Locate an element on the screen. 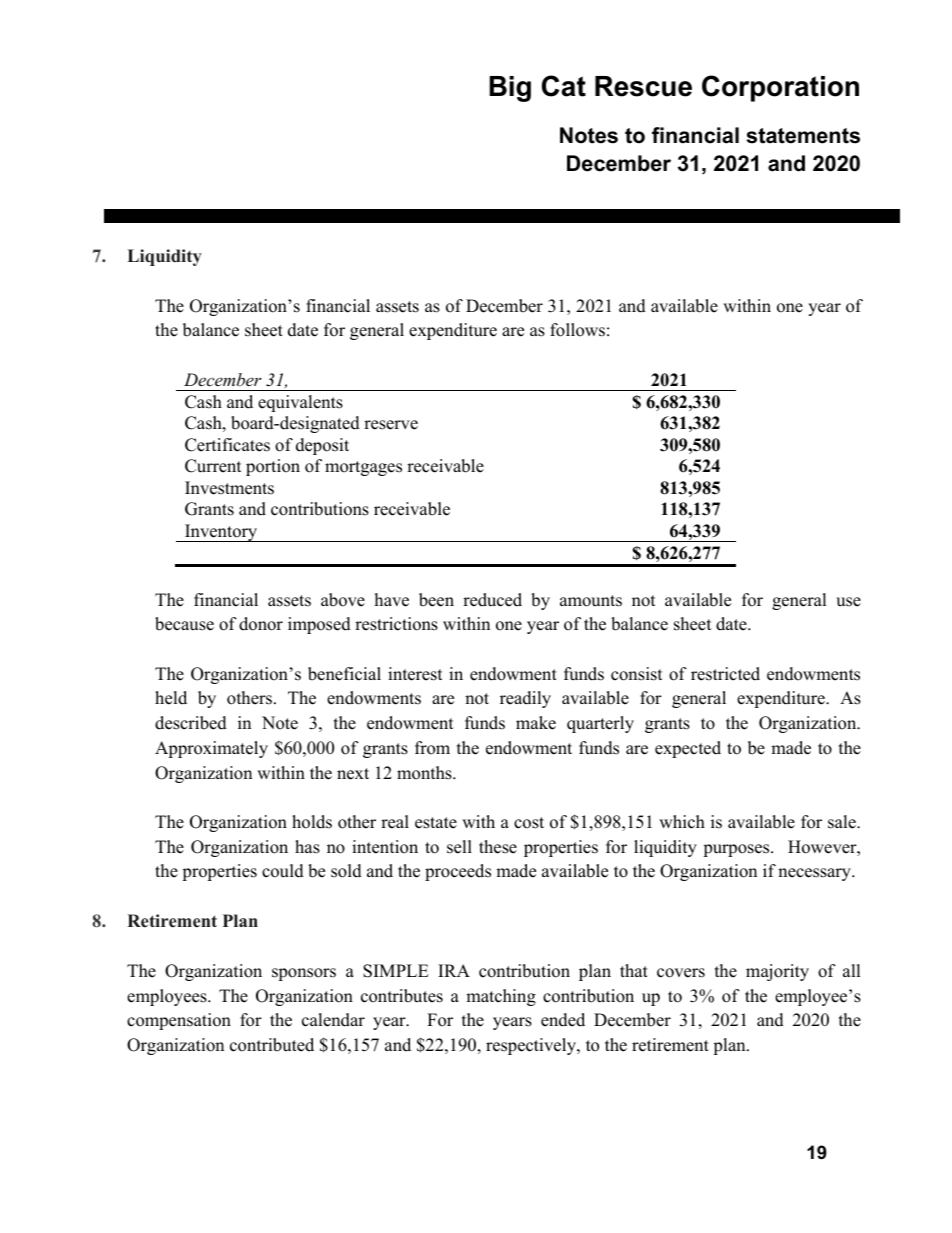  these is located at coordinates (498, 847).
